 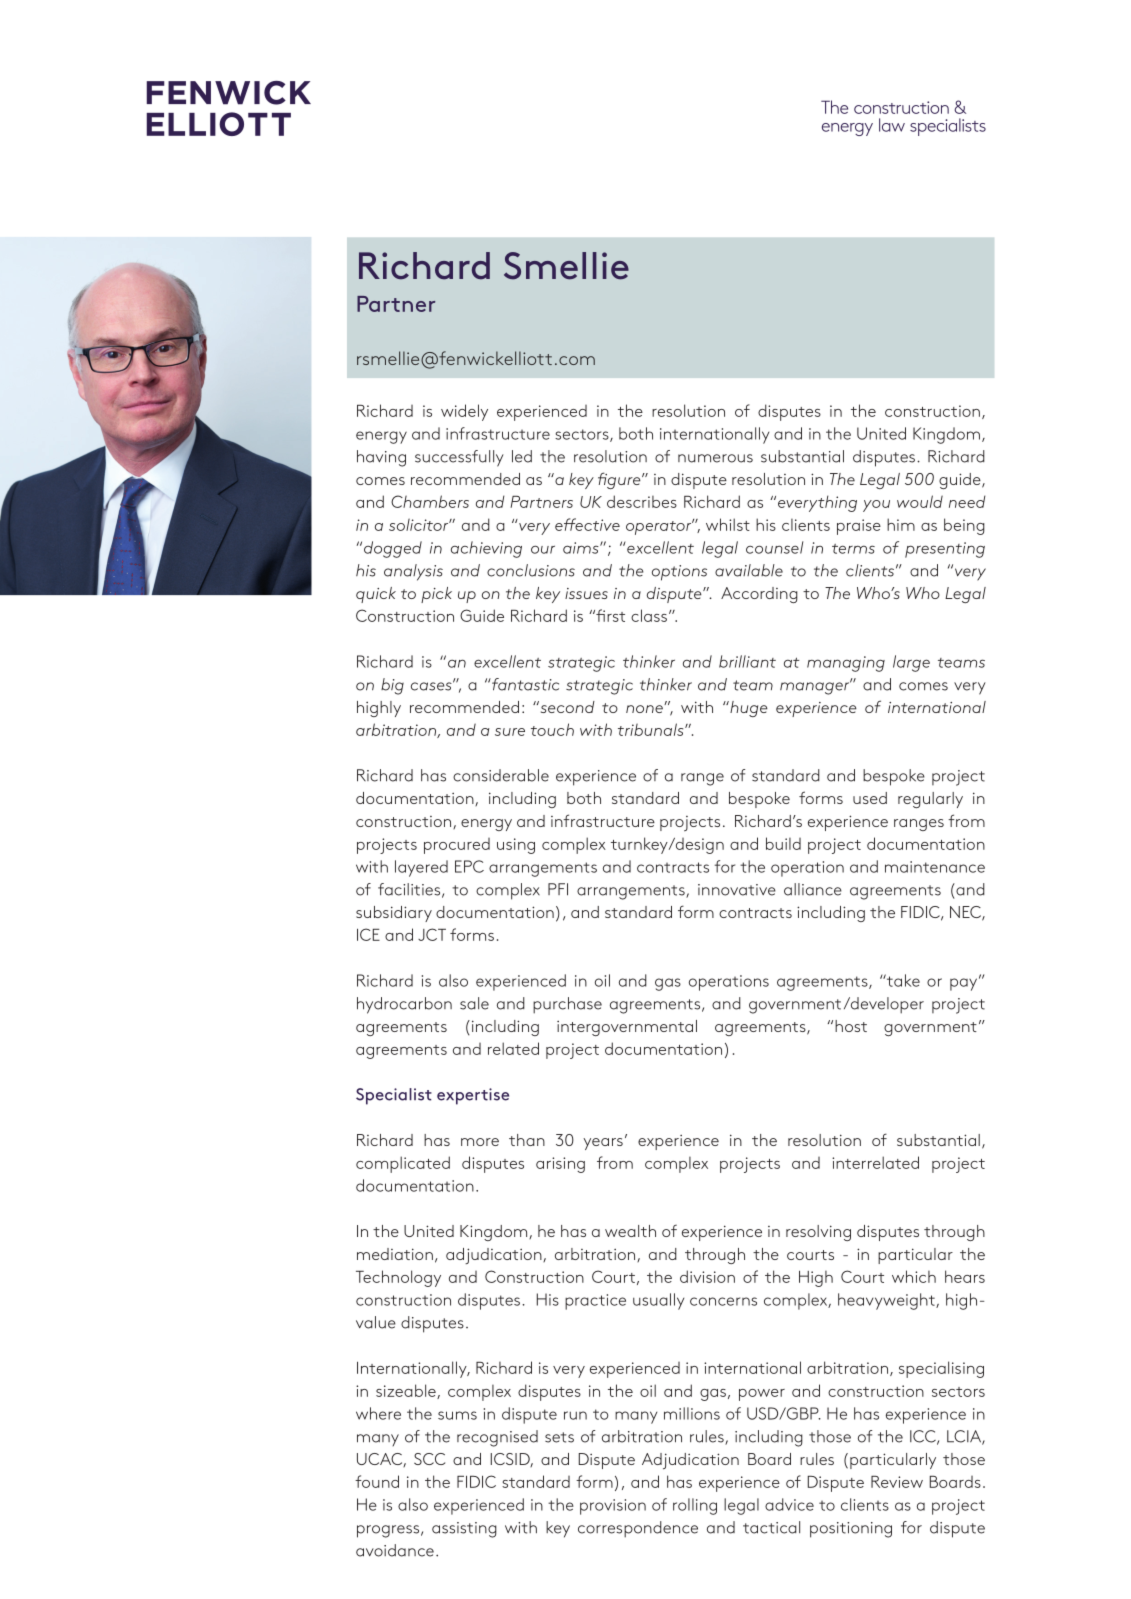 What do you see at coordinates (464, 1530) in the image?
I see `assisting` at bounding box center [464, 1530].
